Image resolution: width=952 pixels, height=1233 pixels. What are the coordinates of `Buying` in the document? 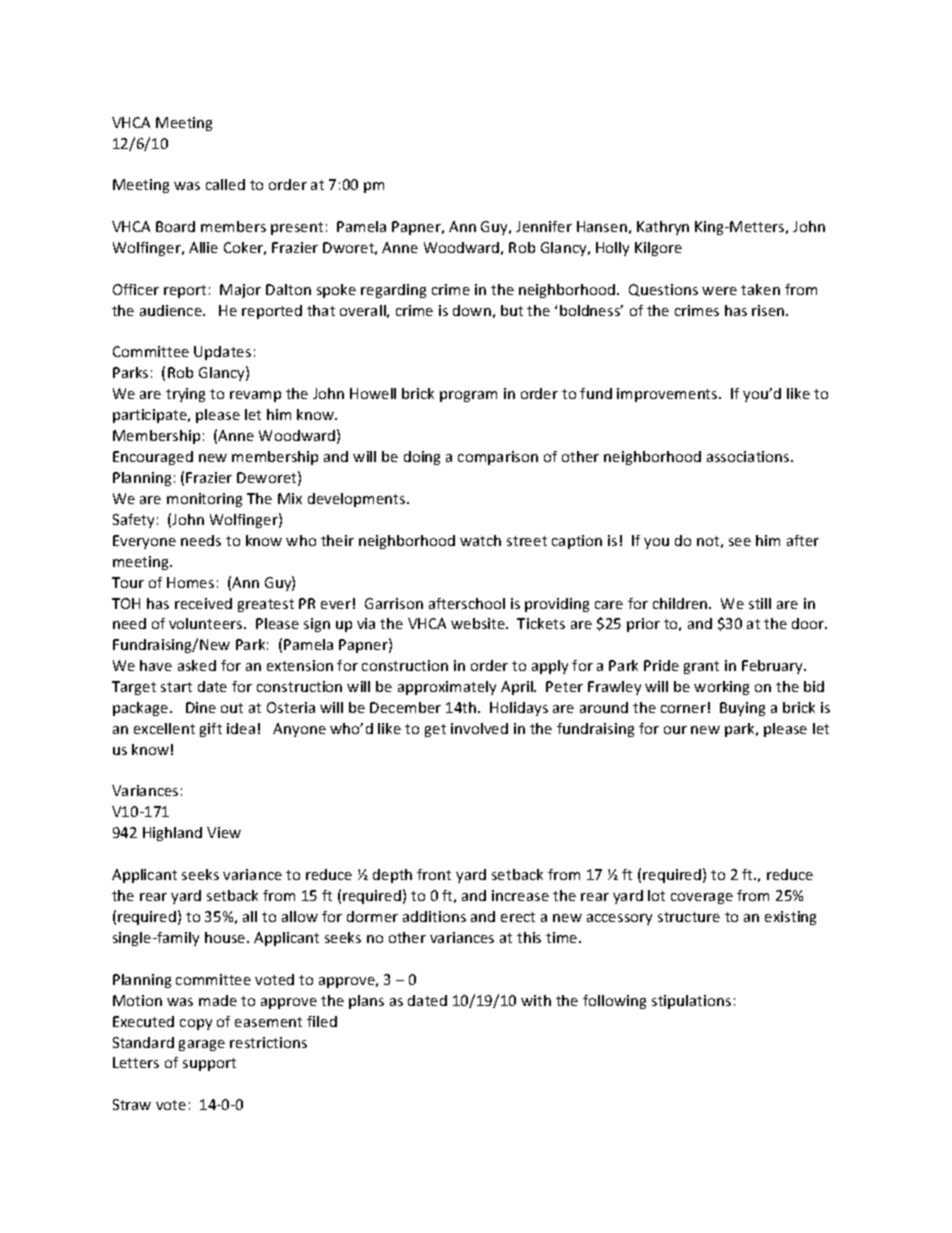 It's located at (742, 709).
